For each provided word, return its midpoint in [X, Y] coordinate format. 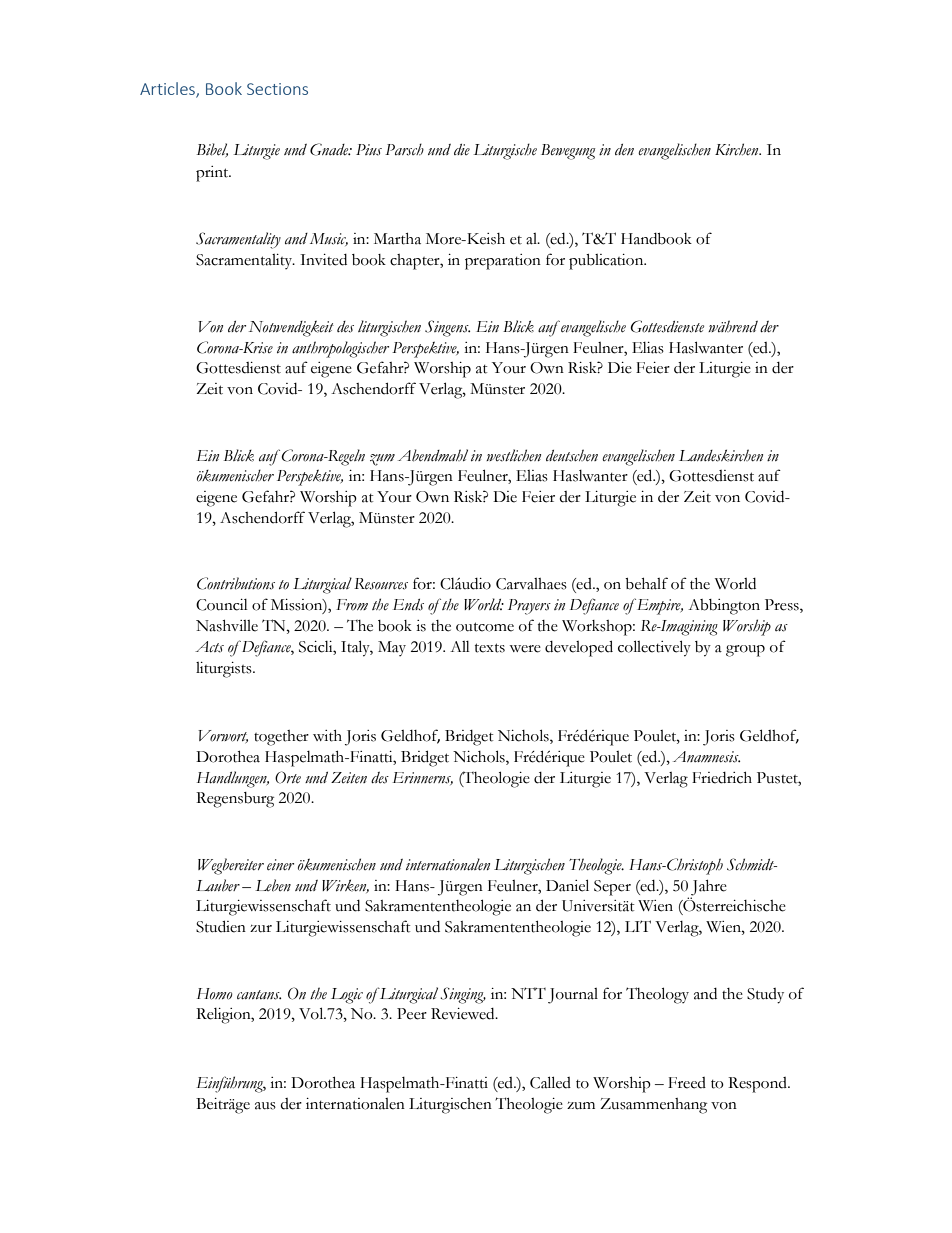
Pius [369, 150]
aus [265, 1106]
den [624, 150]
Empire [658, 606]
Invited [323, 260]
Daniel [567, 885]
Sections [277, 89]
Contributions [236, 583]
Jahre [709, 888]
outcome [485, 627]
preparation [503, 262]
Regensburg [235, 800]
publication [607, 262]
